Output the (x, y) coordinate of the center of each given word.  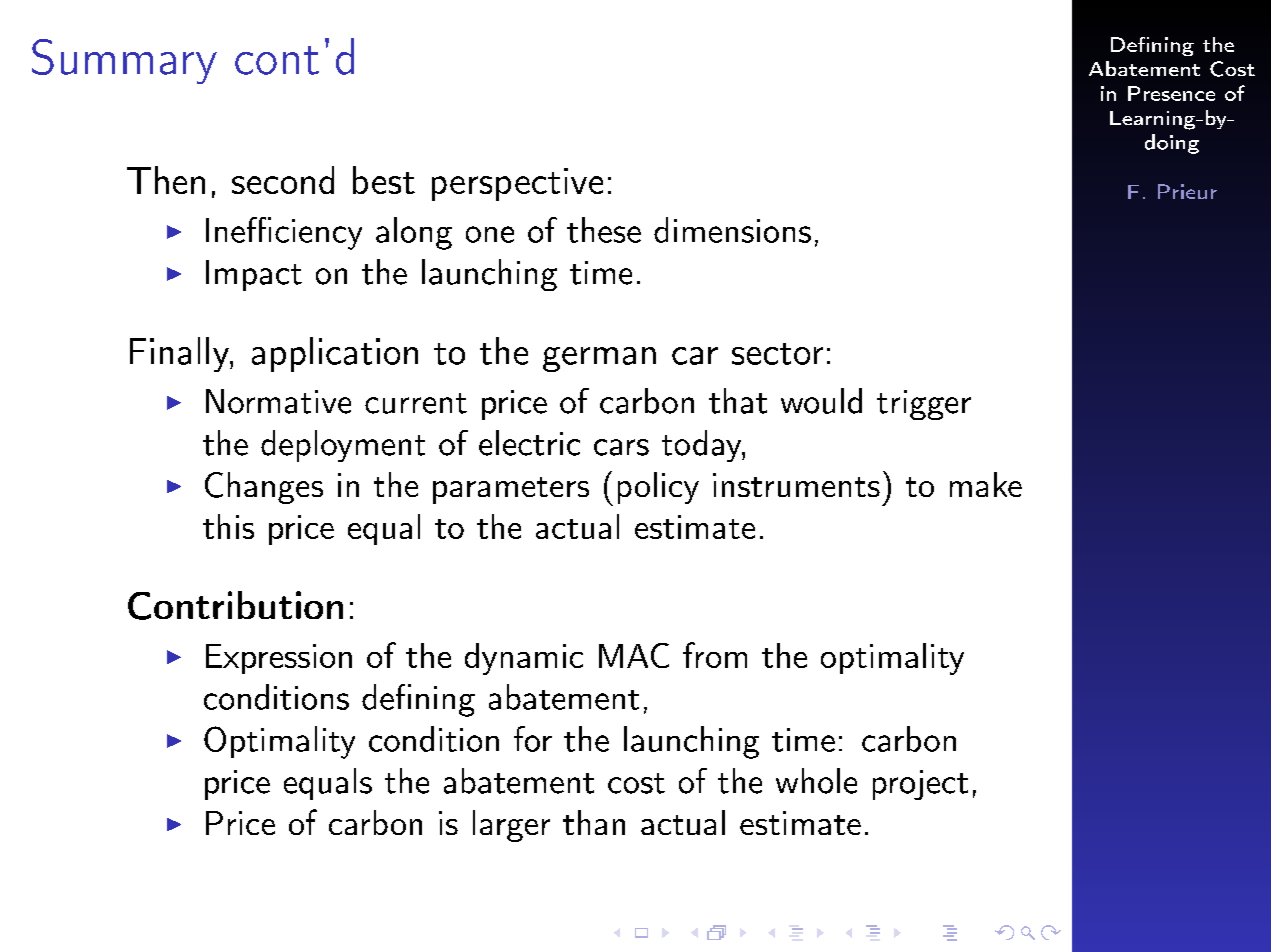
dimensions (732, 230)
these (604, 230)
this (228, 526)
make (986, 484)
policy (658, 488)
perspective (517, 184)
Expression (279, 659)
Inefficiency (284, 233)
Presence (1171, 93)
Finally (180, 354)
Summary (124, 61)
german (599, 359)
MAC (634, 655)
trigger (924, 405)
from (715, 655)
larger (511, 826)
